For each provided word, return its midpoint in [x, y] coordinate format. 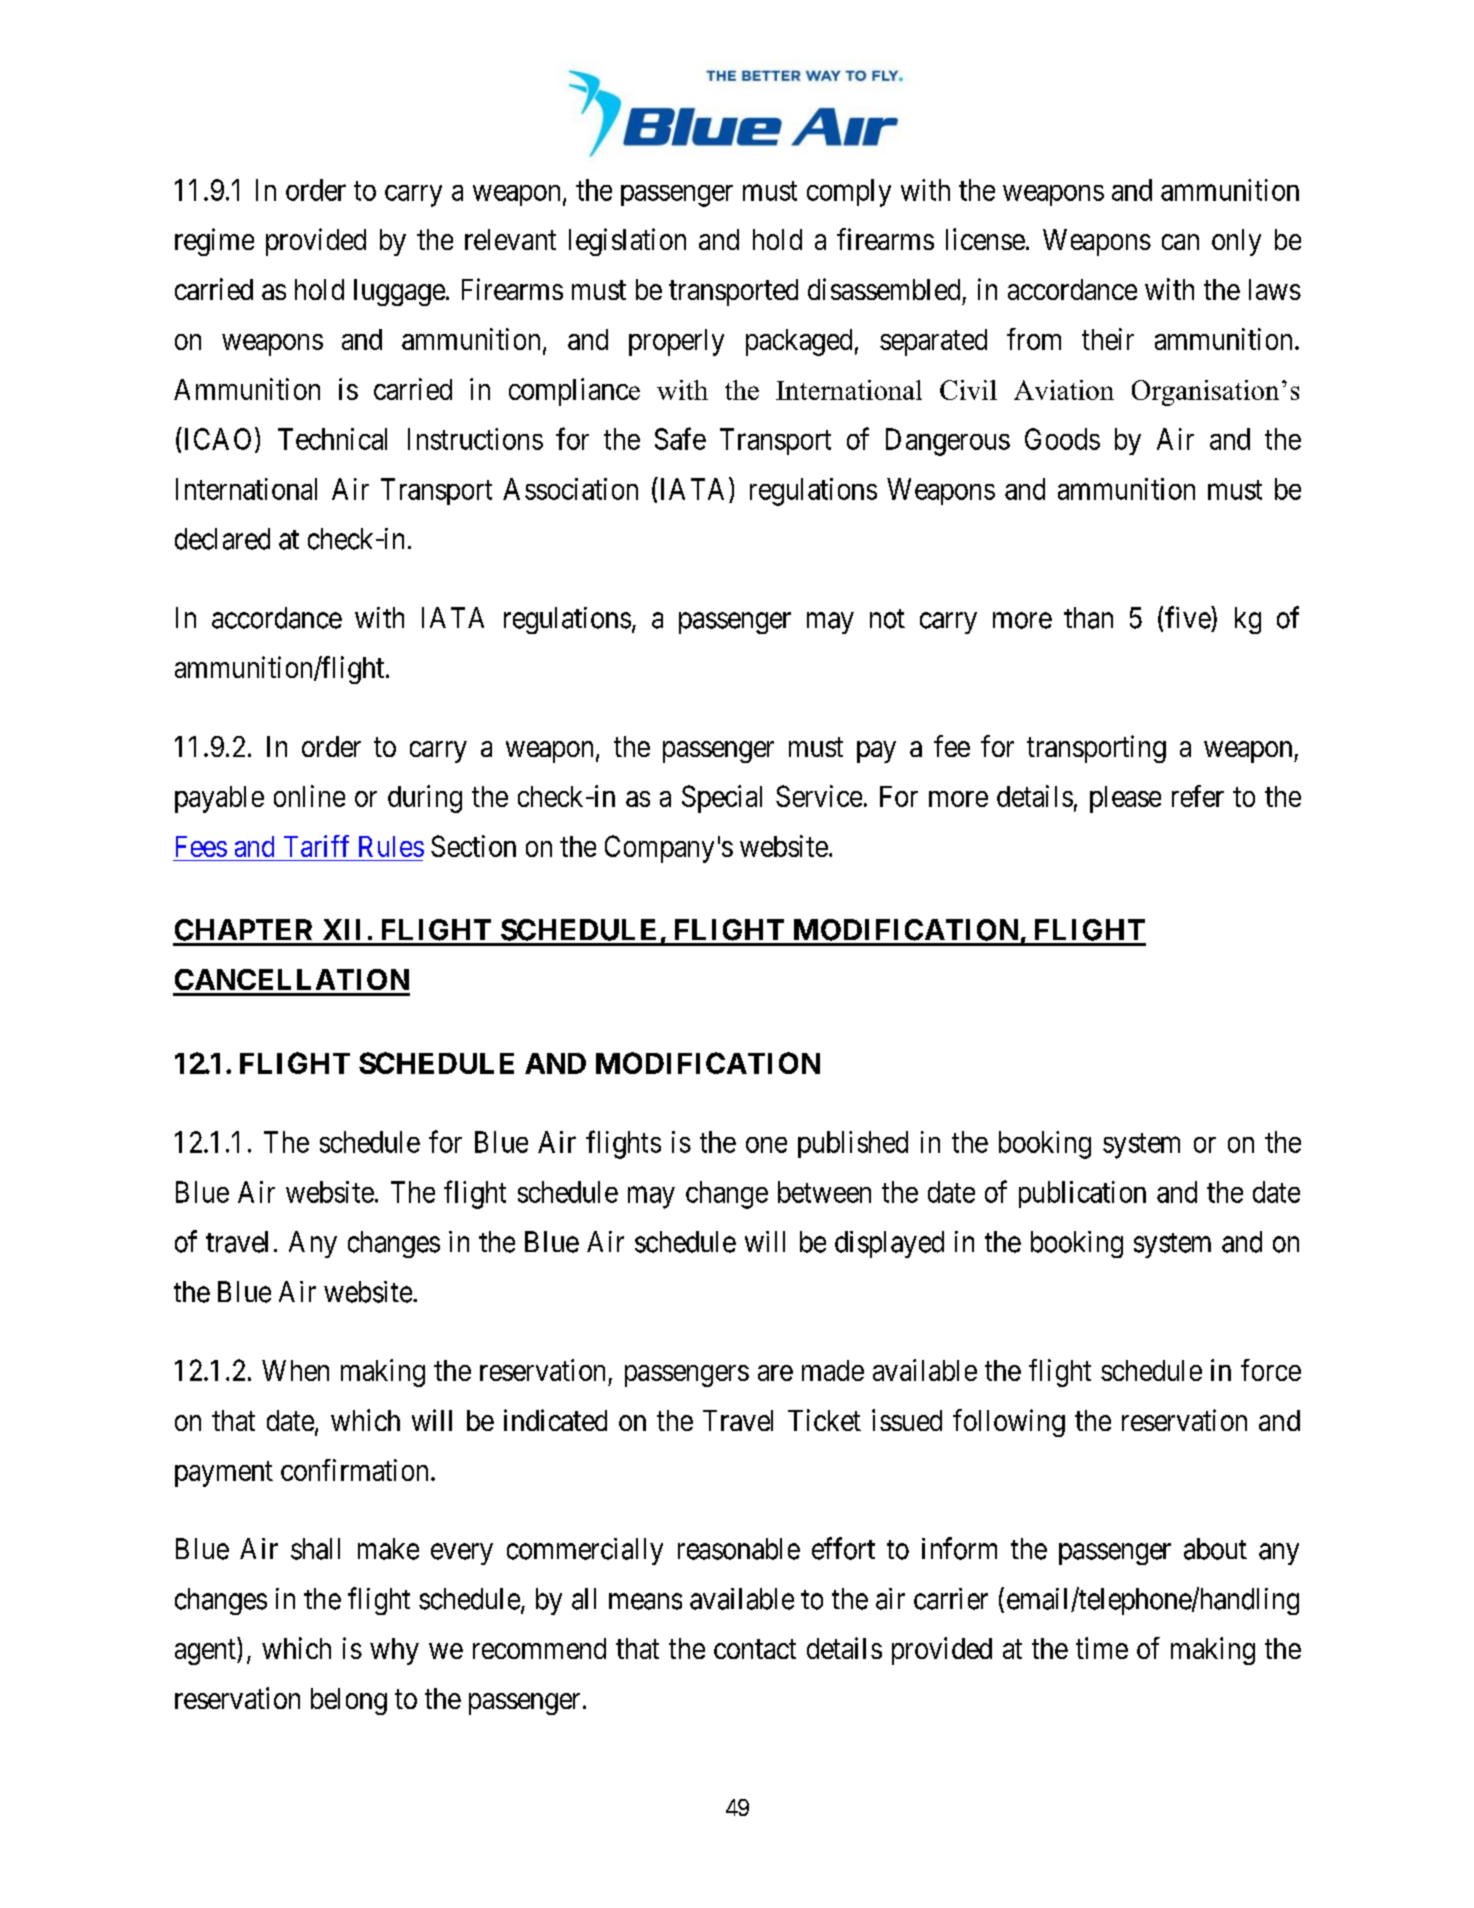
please [1125, 799]
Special [722, 799]
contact [755, 1649]
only [1236, 242]
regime [214, 242]
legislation [627, 242]
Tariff [316, 846]
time [1102, 1648]
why [394, 1651]
